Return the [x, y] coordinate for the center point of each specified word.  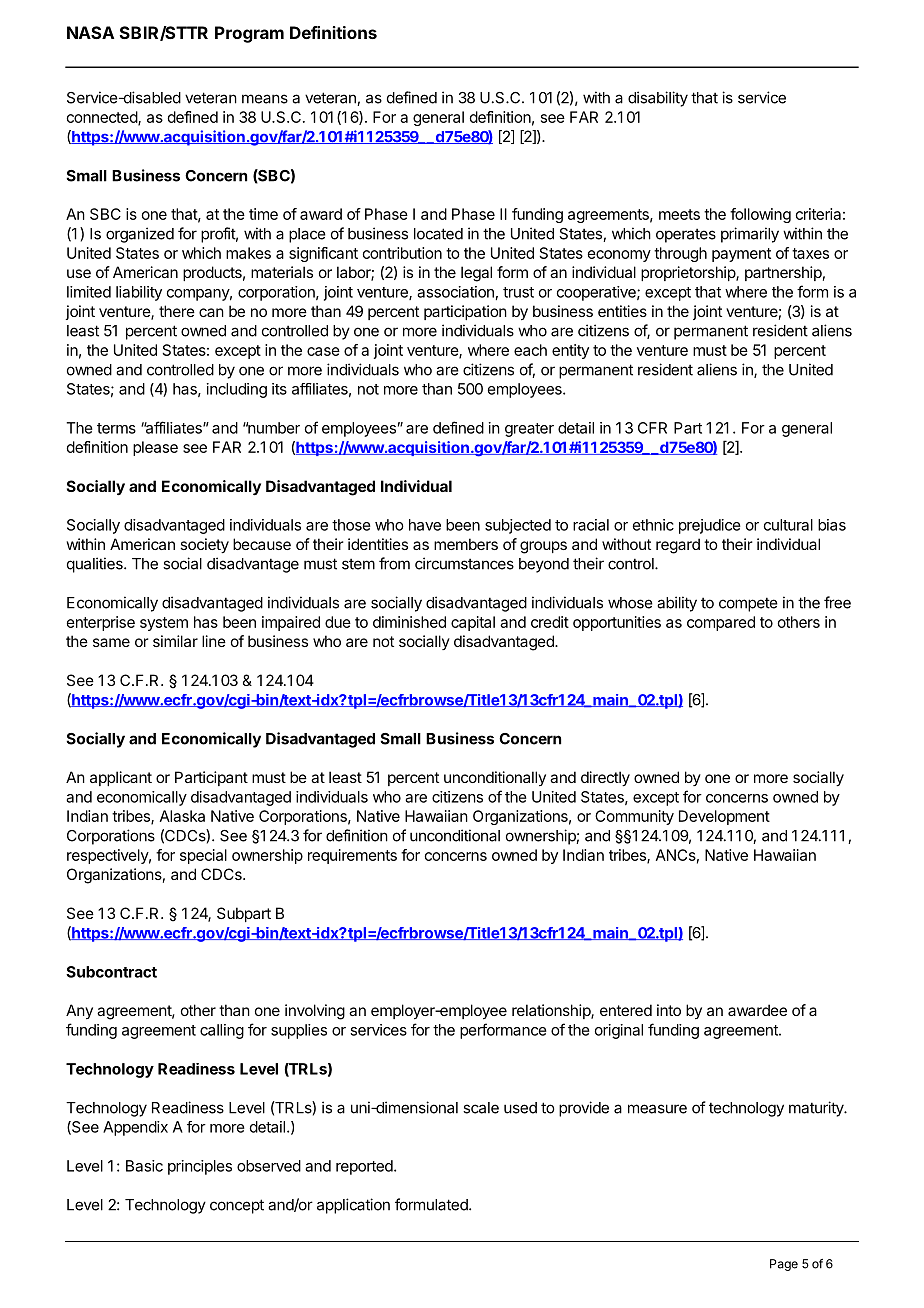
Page [784, 1265]
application [353, 1206]
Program [249, 34]
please [155, 448]
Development [724, 817]
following [760, 215]
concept [237, 1206]
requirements [352, 856]
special [203, 856]
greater [529, 430]
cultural [788, 525]
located [438, 234]
